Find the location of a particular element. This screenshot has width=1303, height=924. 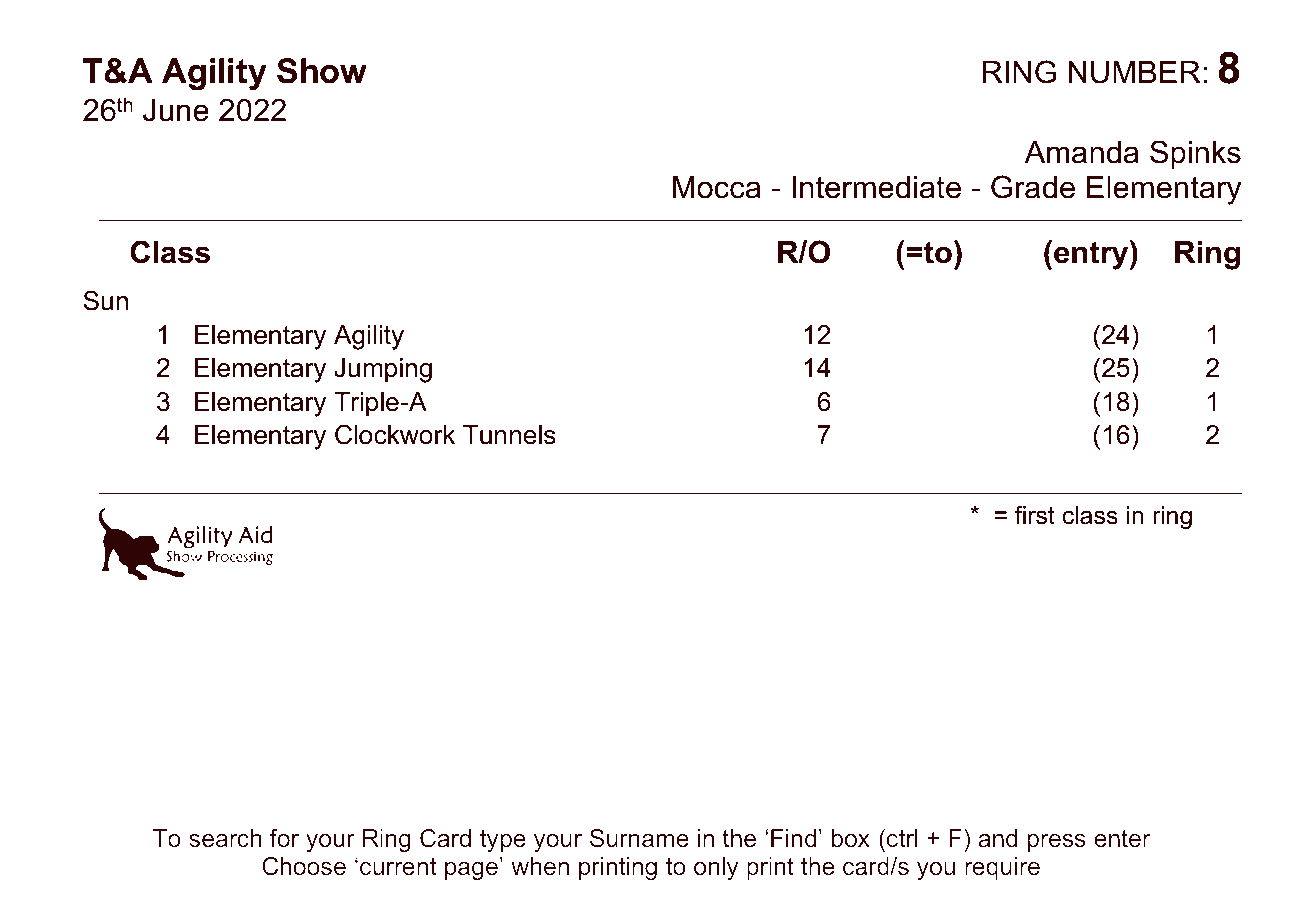

Clockwork is located at coordinates (395, 434).
